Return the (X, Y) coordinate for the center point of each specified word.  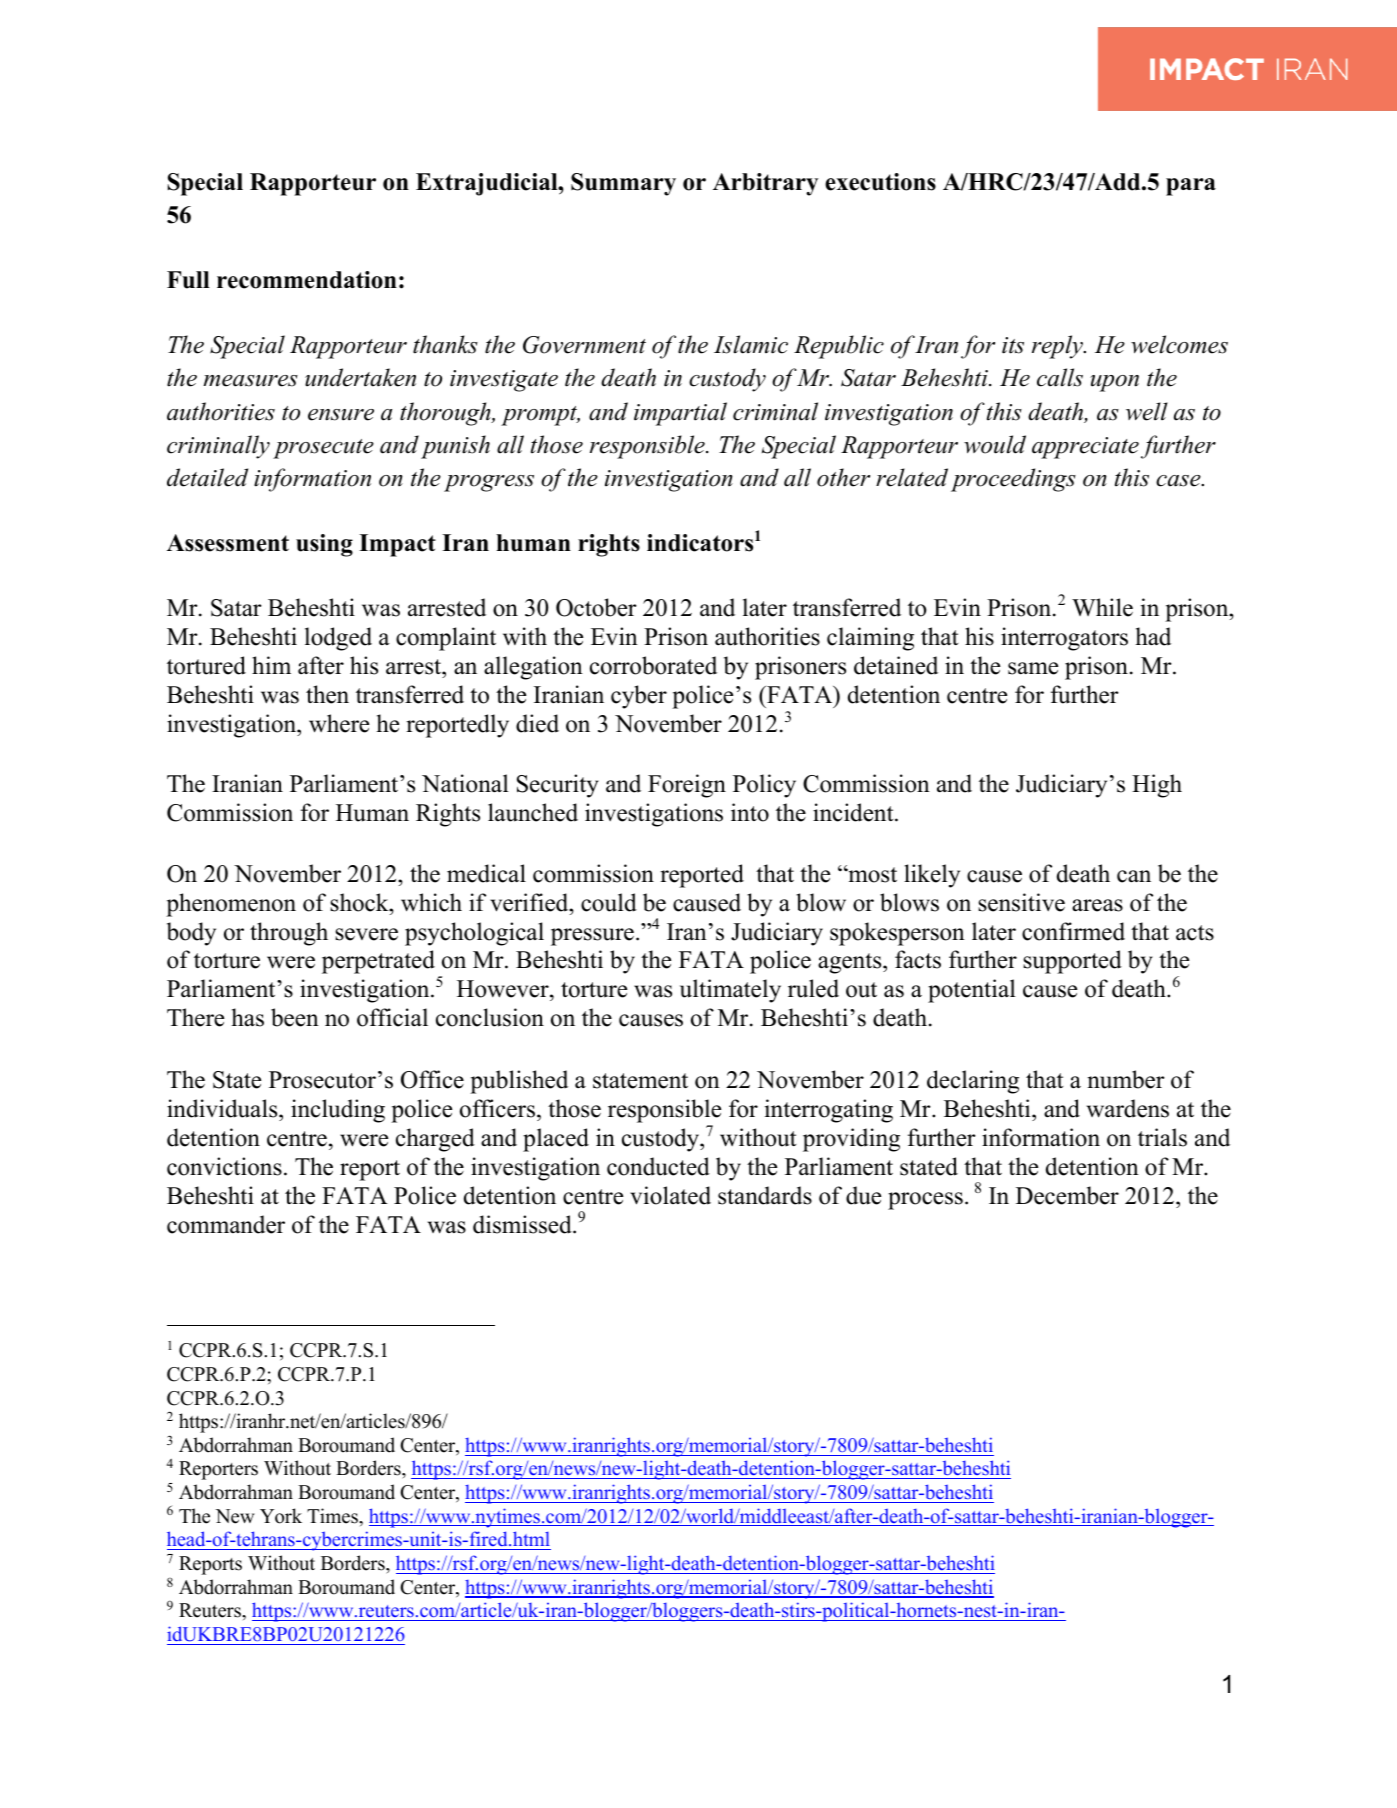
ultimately (730, 991)
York (281, 1516)
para (1191, 187)
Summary (623, 184)
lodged (338, 639)
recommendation (307, 280)
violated (670, 1195)
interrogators (1064, 639)
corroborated (653, 665)
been (295, 1017)
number (1126, 1079)
